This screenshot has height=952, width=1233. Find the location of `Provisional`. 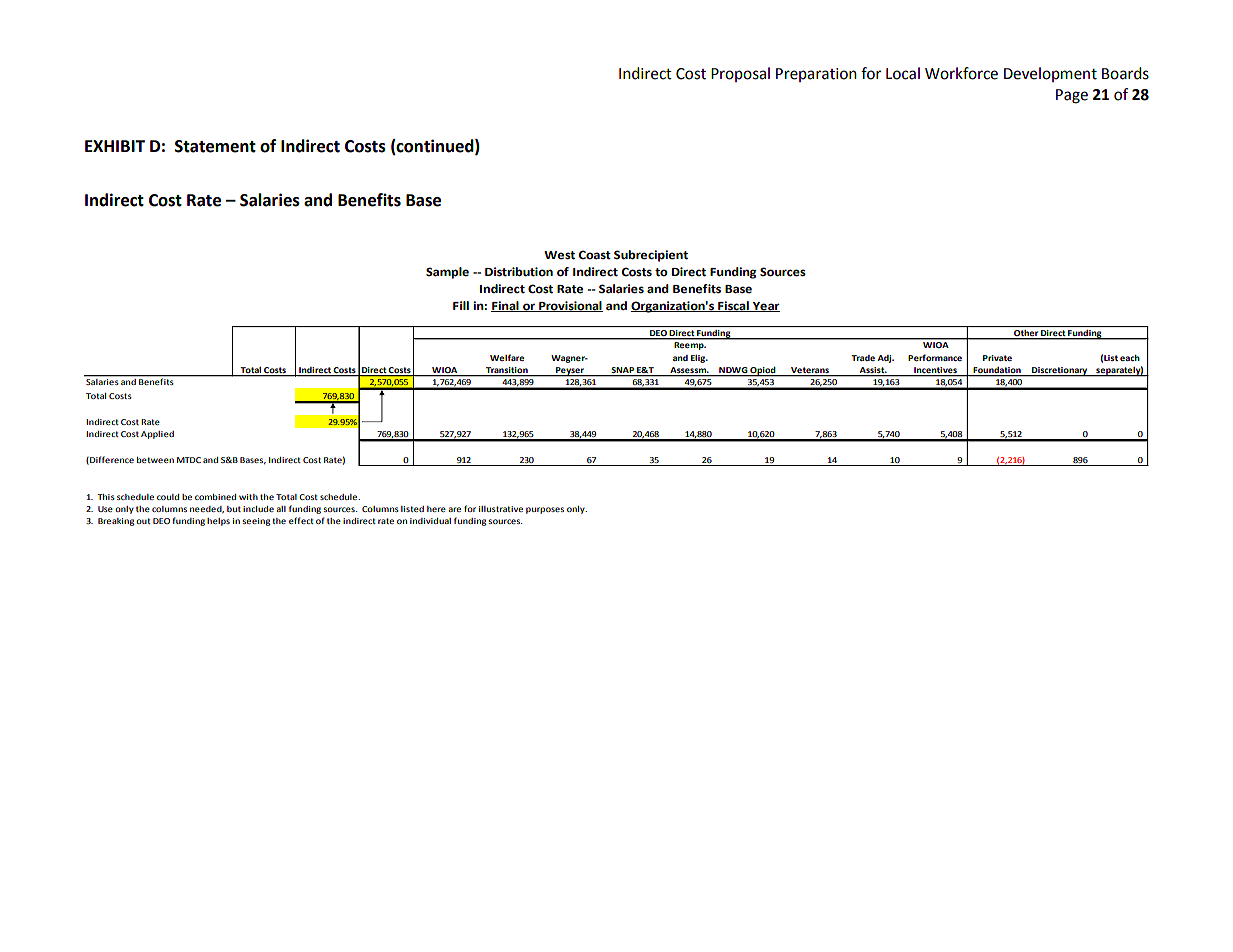

Provisional is located at coordinates (570, 306).
